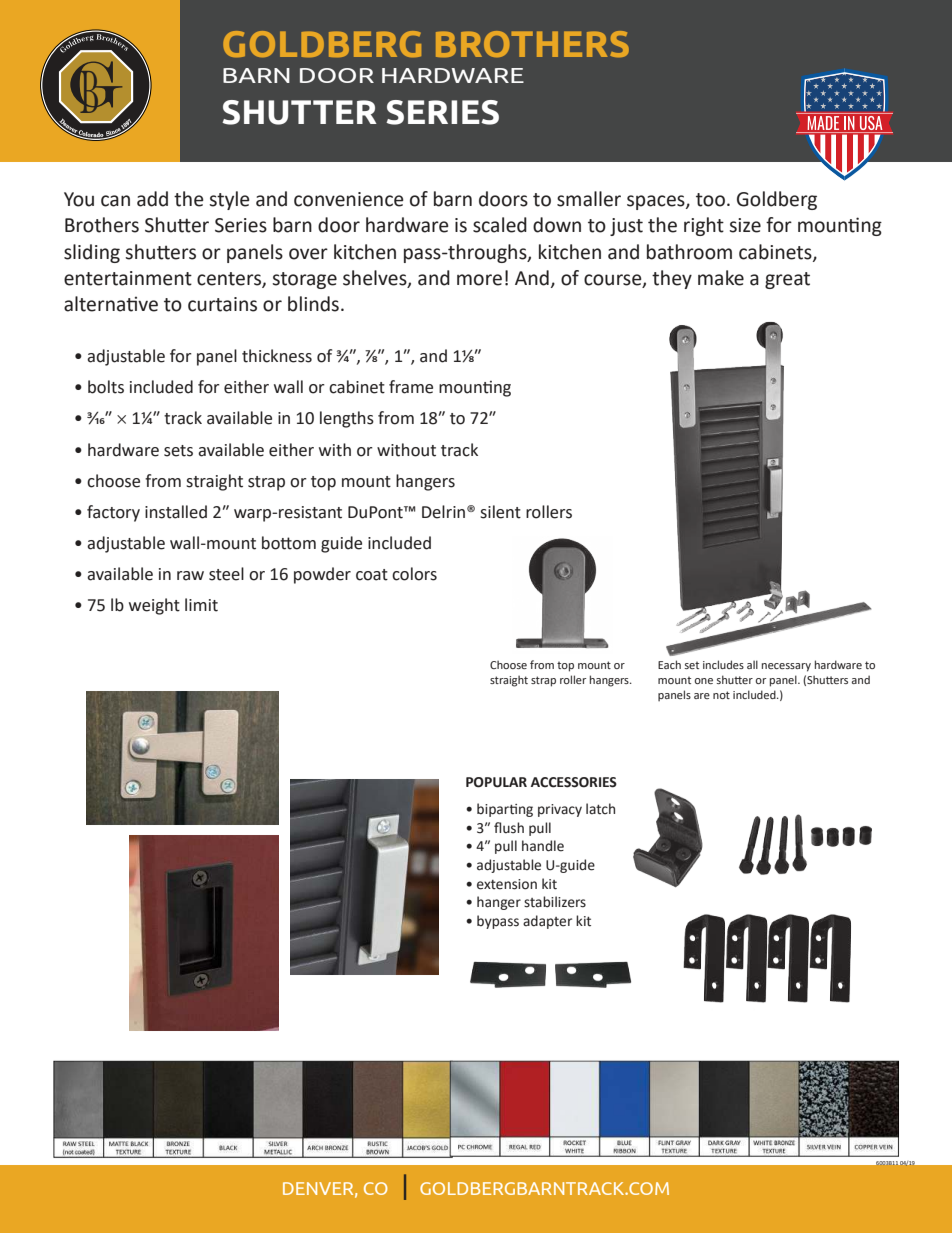 Image resolution: width=952 pixels, height=1233 pixels. What do you see at coordinates (547, 922) in the screenshot?
I see `adapter` at bounding box center [547, 922].
